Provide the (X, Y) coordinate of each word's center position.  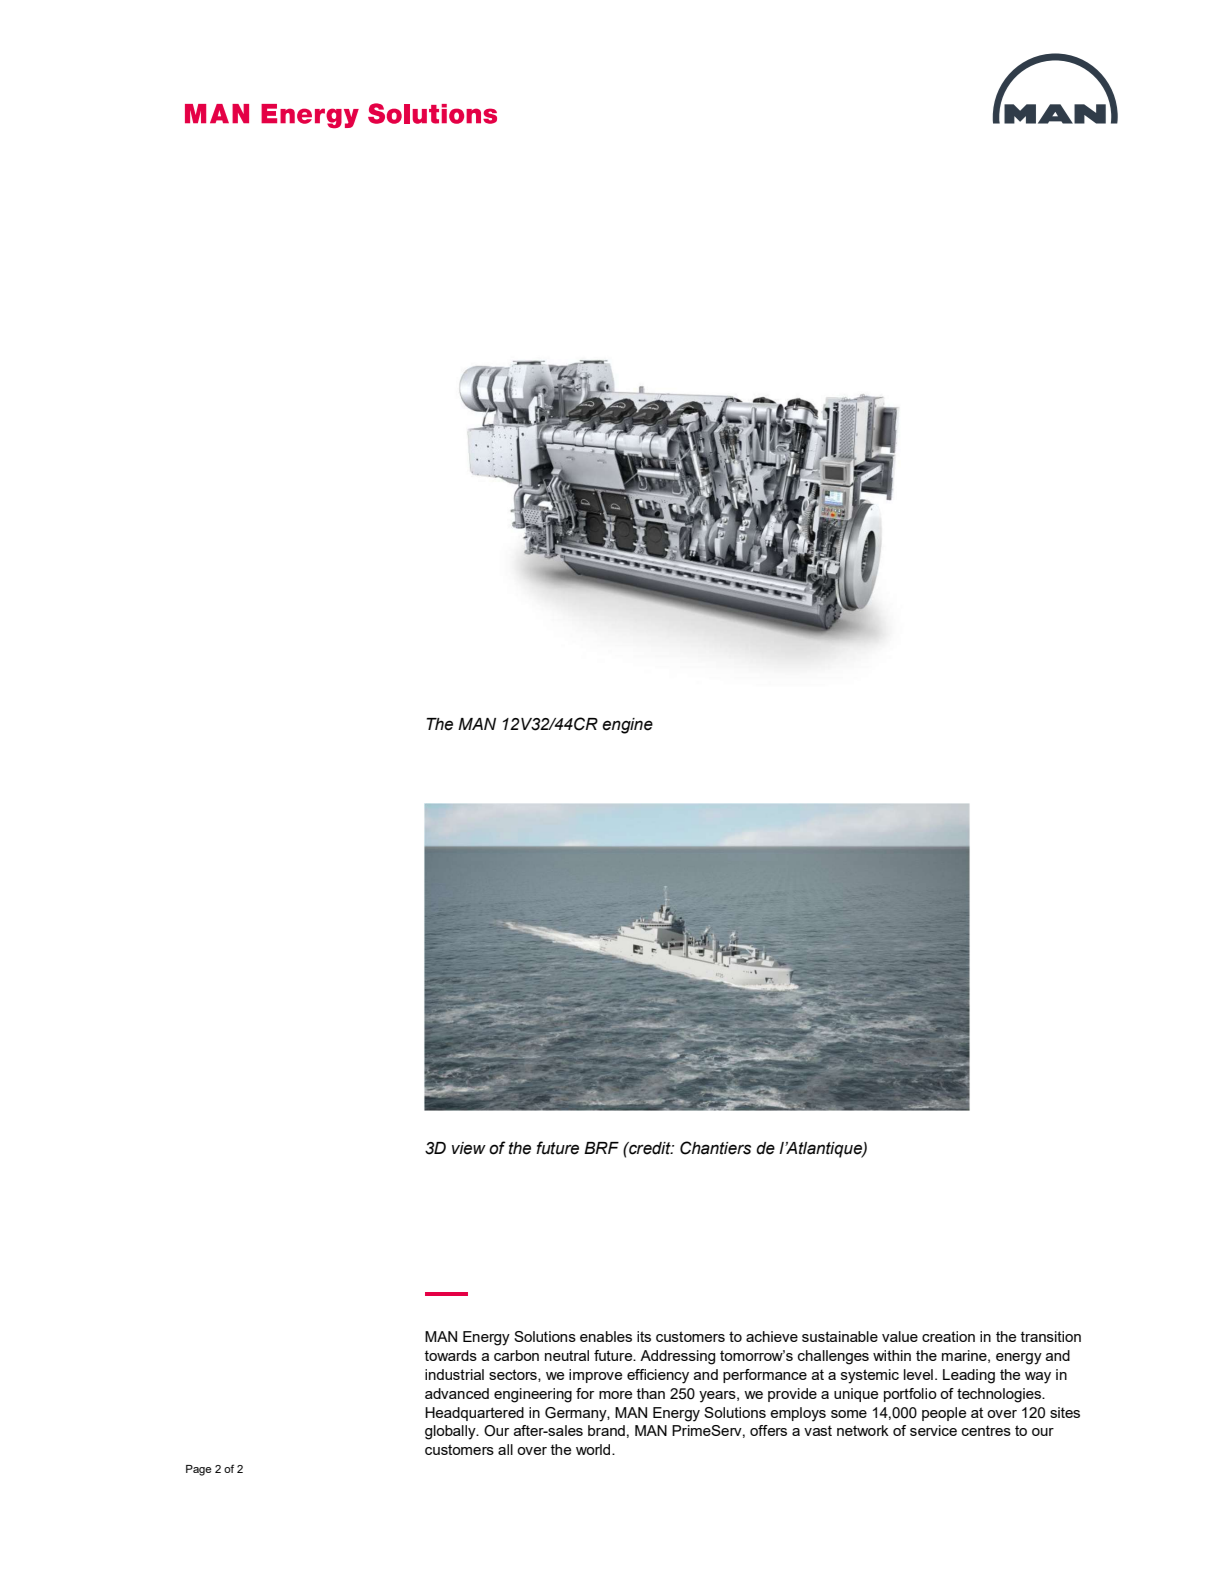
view (469, 1148)
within (892, 1355)
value (900, 1336)
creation (948, 1336)
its (644, 1336)
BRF (601, 1148)
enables (606, 1336)
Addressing (677, 1357)
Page (199, 1470)
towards (450, 1355)
